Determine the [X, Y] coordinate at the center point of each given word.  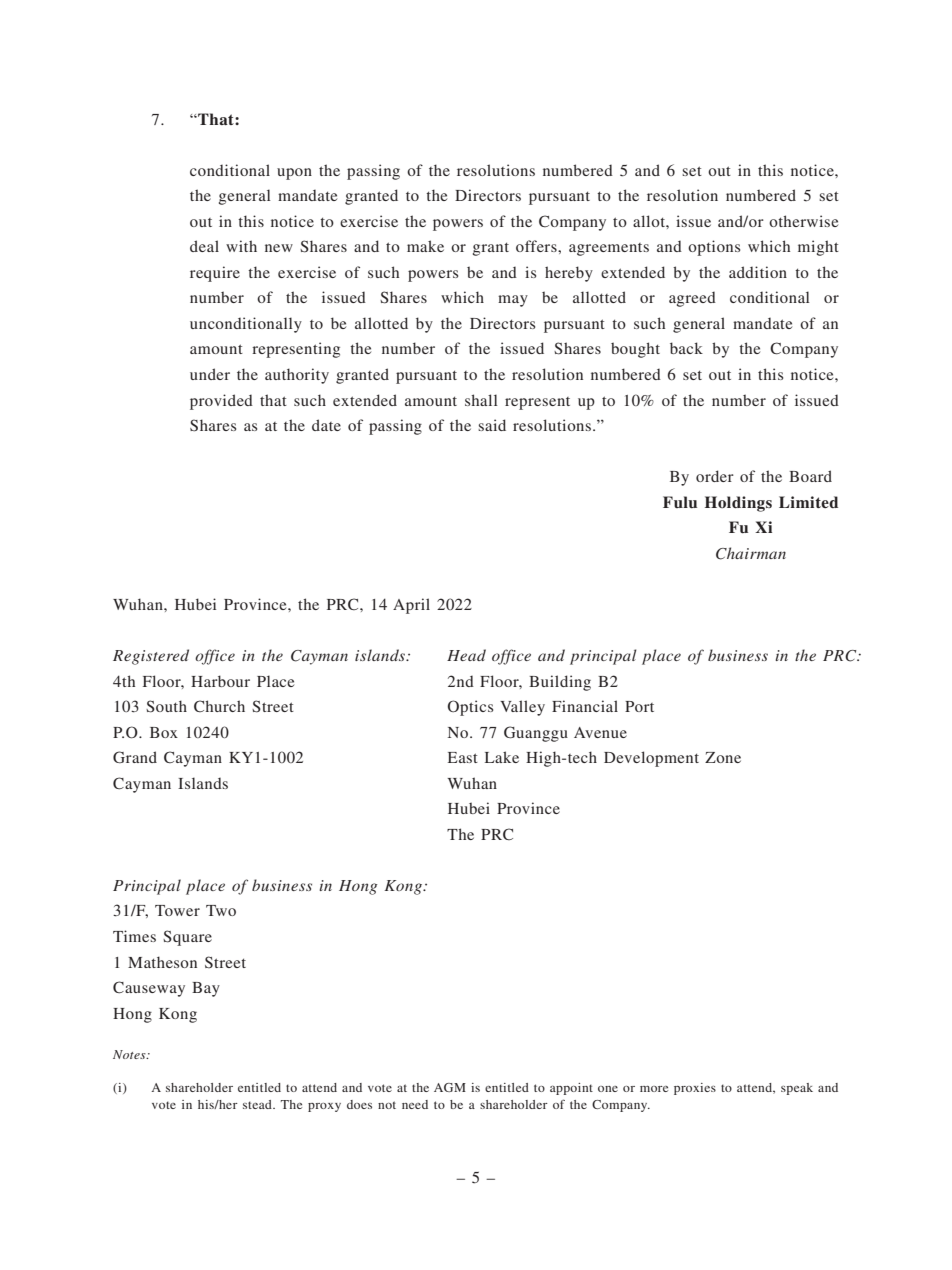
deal [204, 246]
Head [466, 655]
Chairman [751, 553]
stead [258, 1104]
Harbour [220, 681]
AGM [450, 1087]
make [425, 246]
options [714, 248]
